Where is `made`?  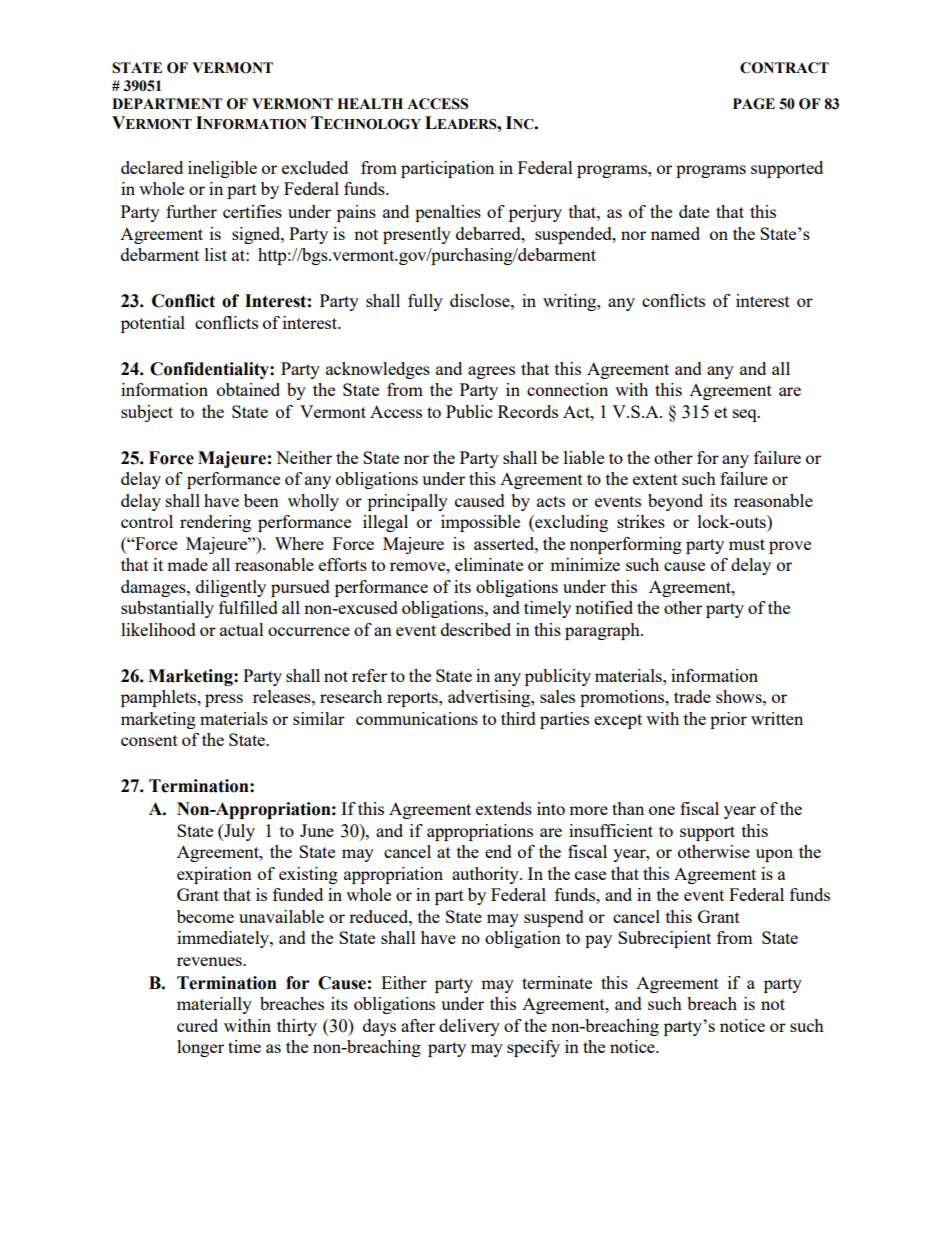
made is located at coordinates (187, 564).
